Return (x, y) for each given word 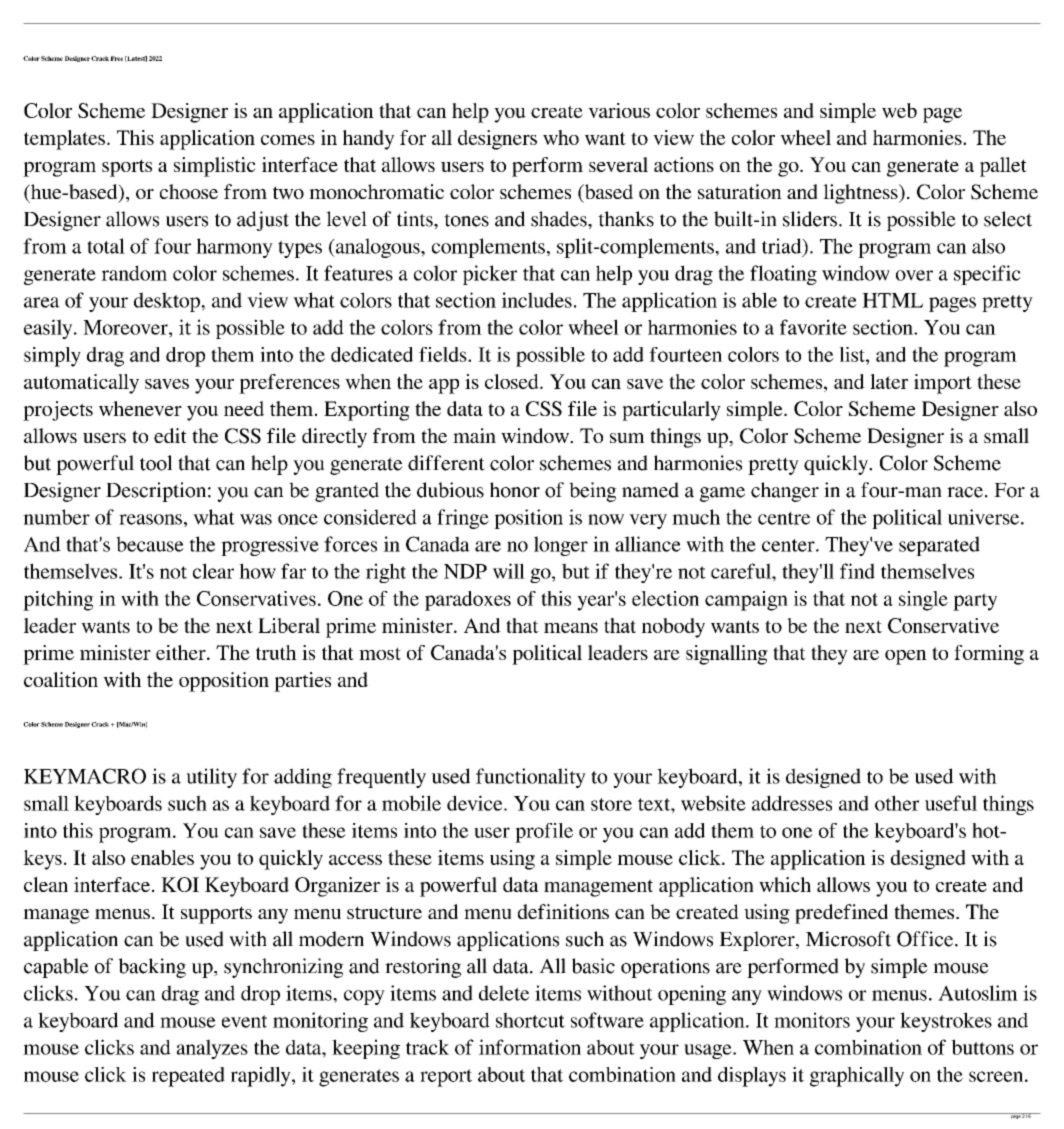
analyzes (212, 1049)
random (134, 273)
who (561, 137)
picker (490, 275)
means (571, 628)
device (476, 803)
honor (515, 490)
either (182, 652)
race (965, 492)
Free (116, 58)
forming (989, 655)
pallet (1003, 167)
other (897, 803)
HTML (892, 300)
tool (156, 463)
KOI (180, 884)
